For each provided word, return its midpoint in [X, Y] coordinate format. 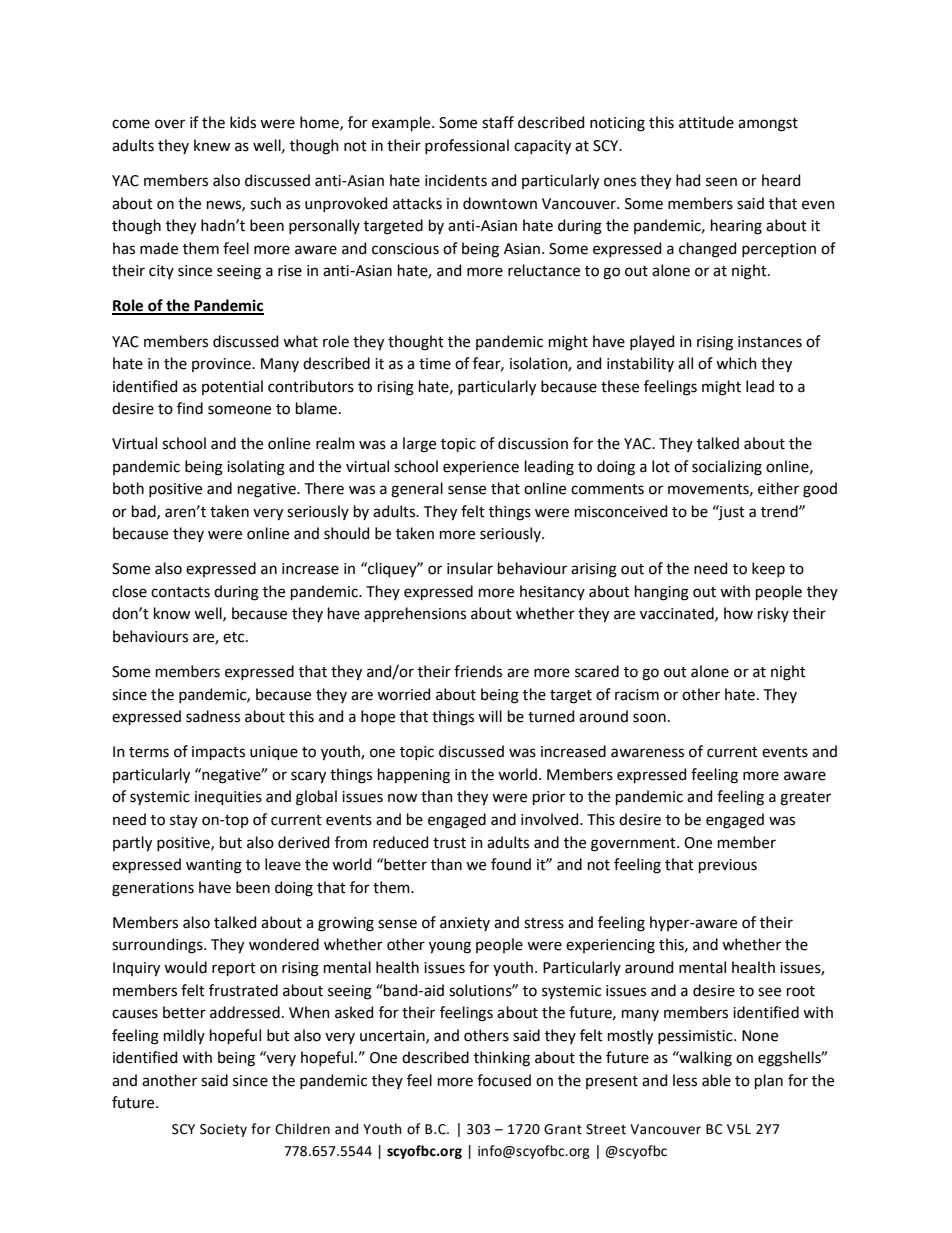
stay [184, 821]
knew [212, 145]
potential [232, 387]
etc [235, 637]
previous [728, 866]
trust [449, 843]
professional [467, 146]
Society [223, 1130]
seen [721, 182]
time [435, 364]
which [736, 363]
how [738, 613]
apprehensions [415, 614]
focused [504, 1080]
